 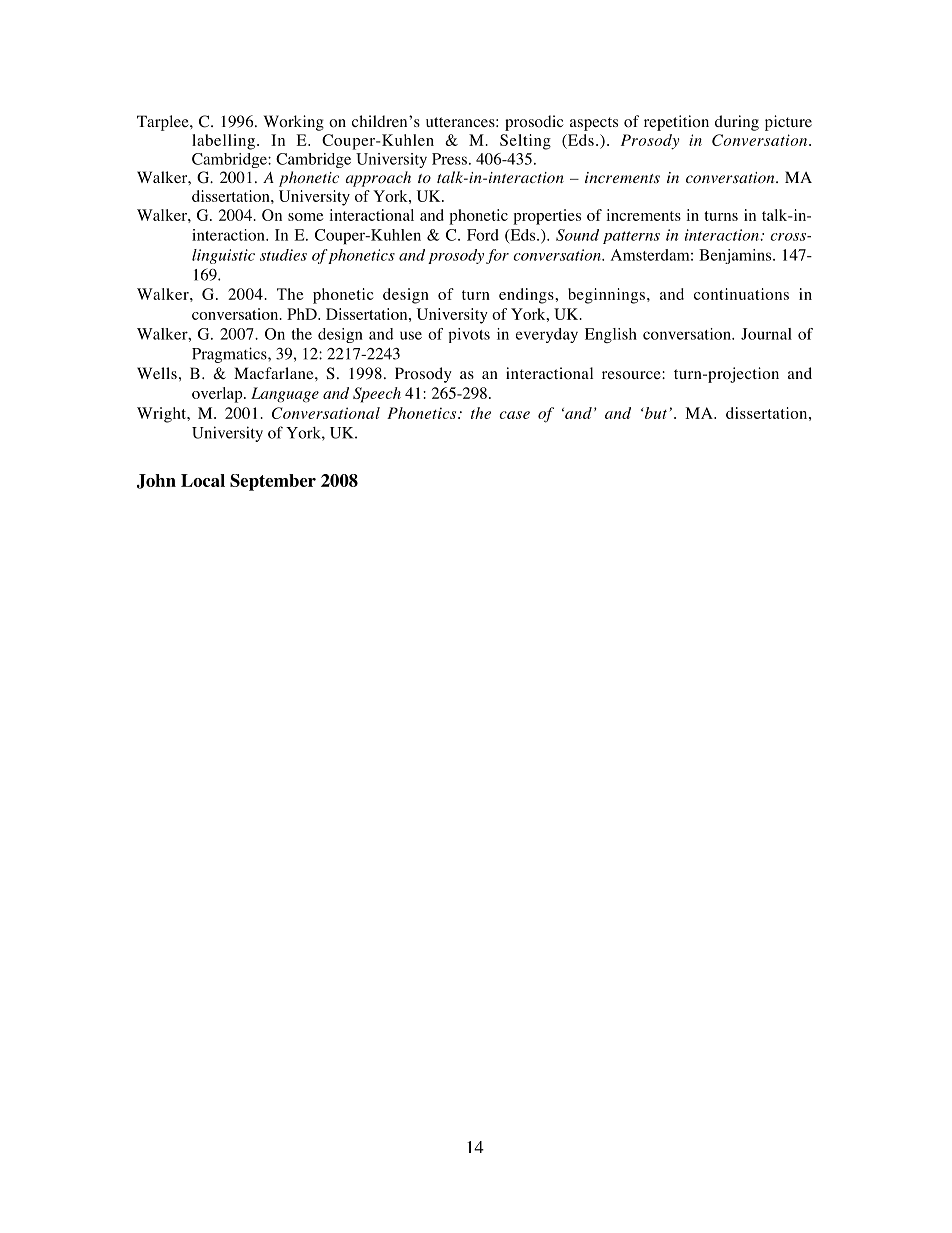 I want to click on during, so click(x=737, y=123).
